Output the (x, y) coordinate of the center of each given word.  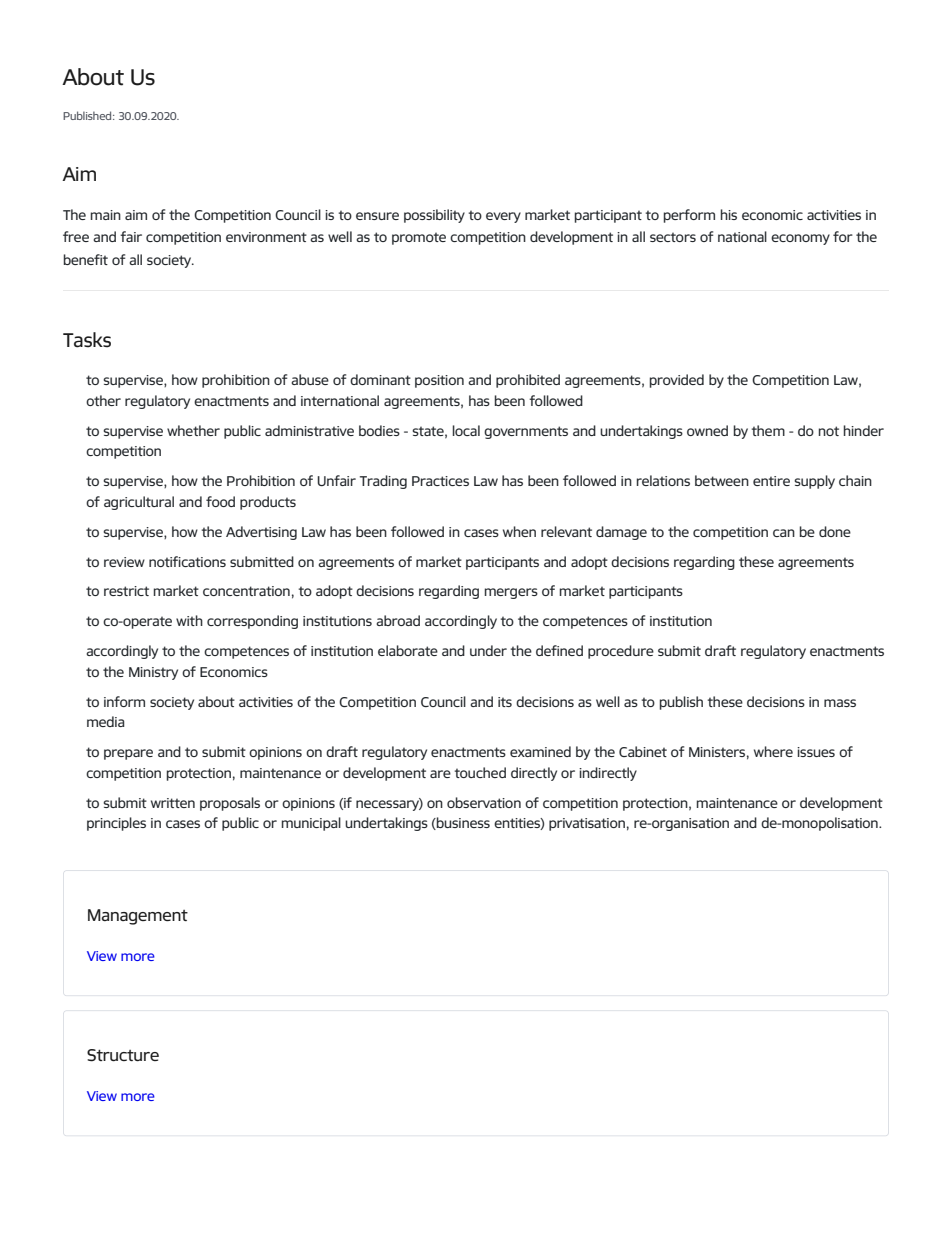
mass (840, 703)
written (173, 803)
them (768, 430)
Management (138, 917)
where (773, 751)
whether (193, 430)
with (189, 620)
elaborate (408, 650)
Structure (123, 1055)
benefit (86, 259)
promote (419, 239)
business (462, 823)
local (466, 430)
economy (800, 239)
